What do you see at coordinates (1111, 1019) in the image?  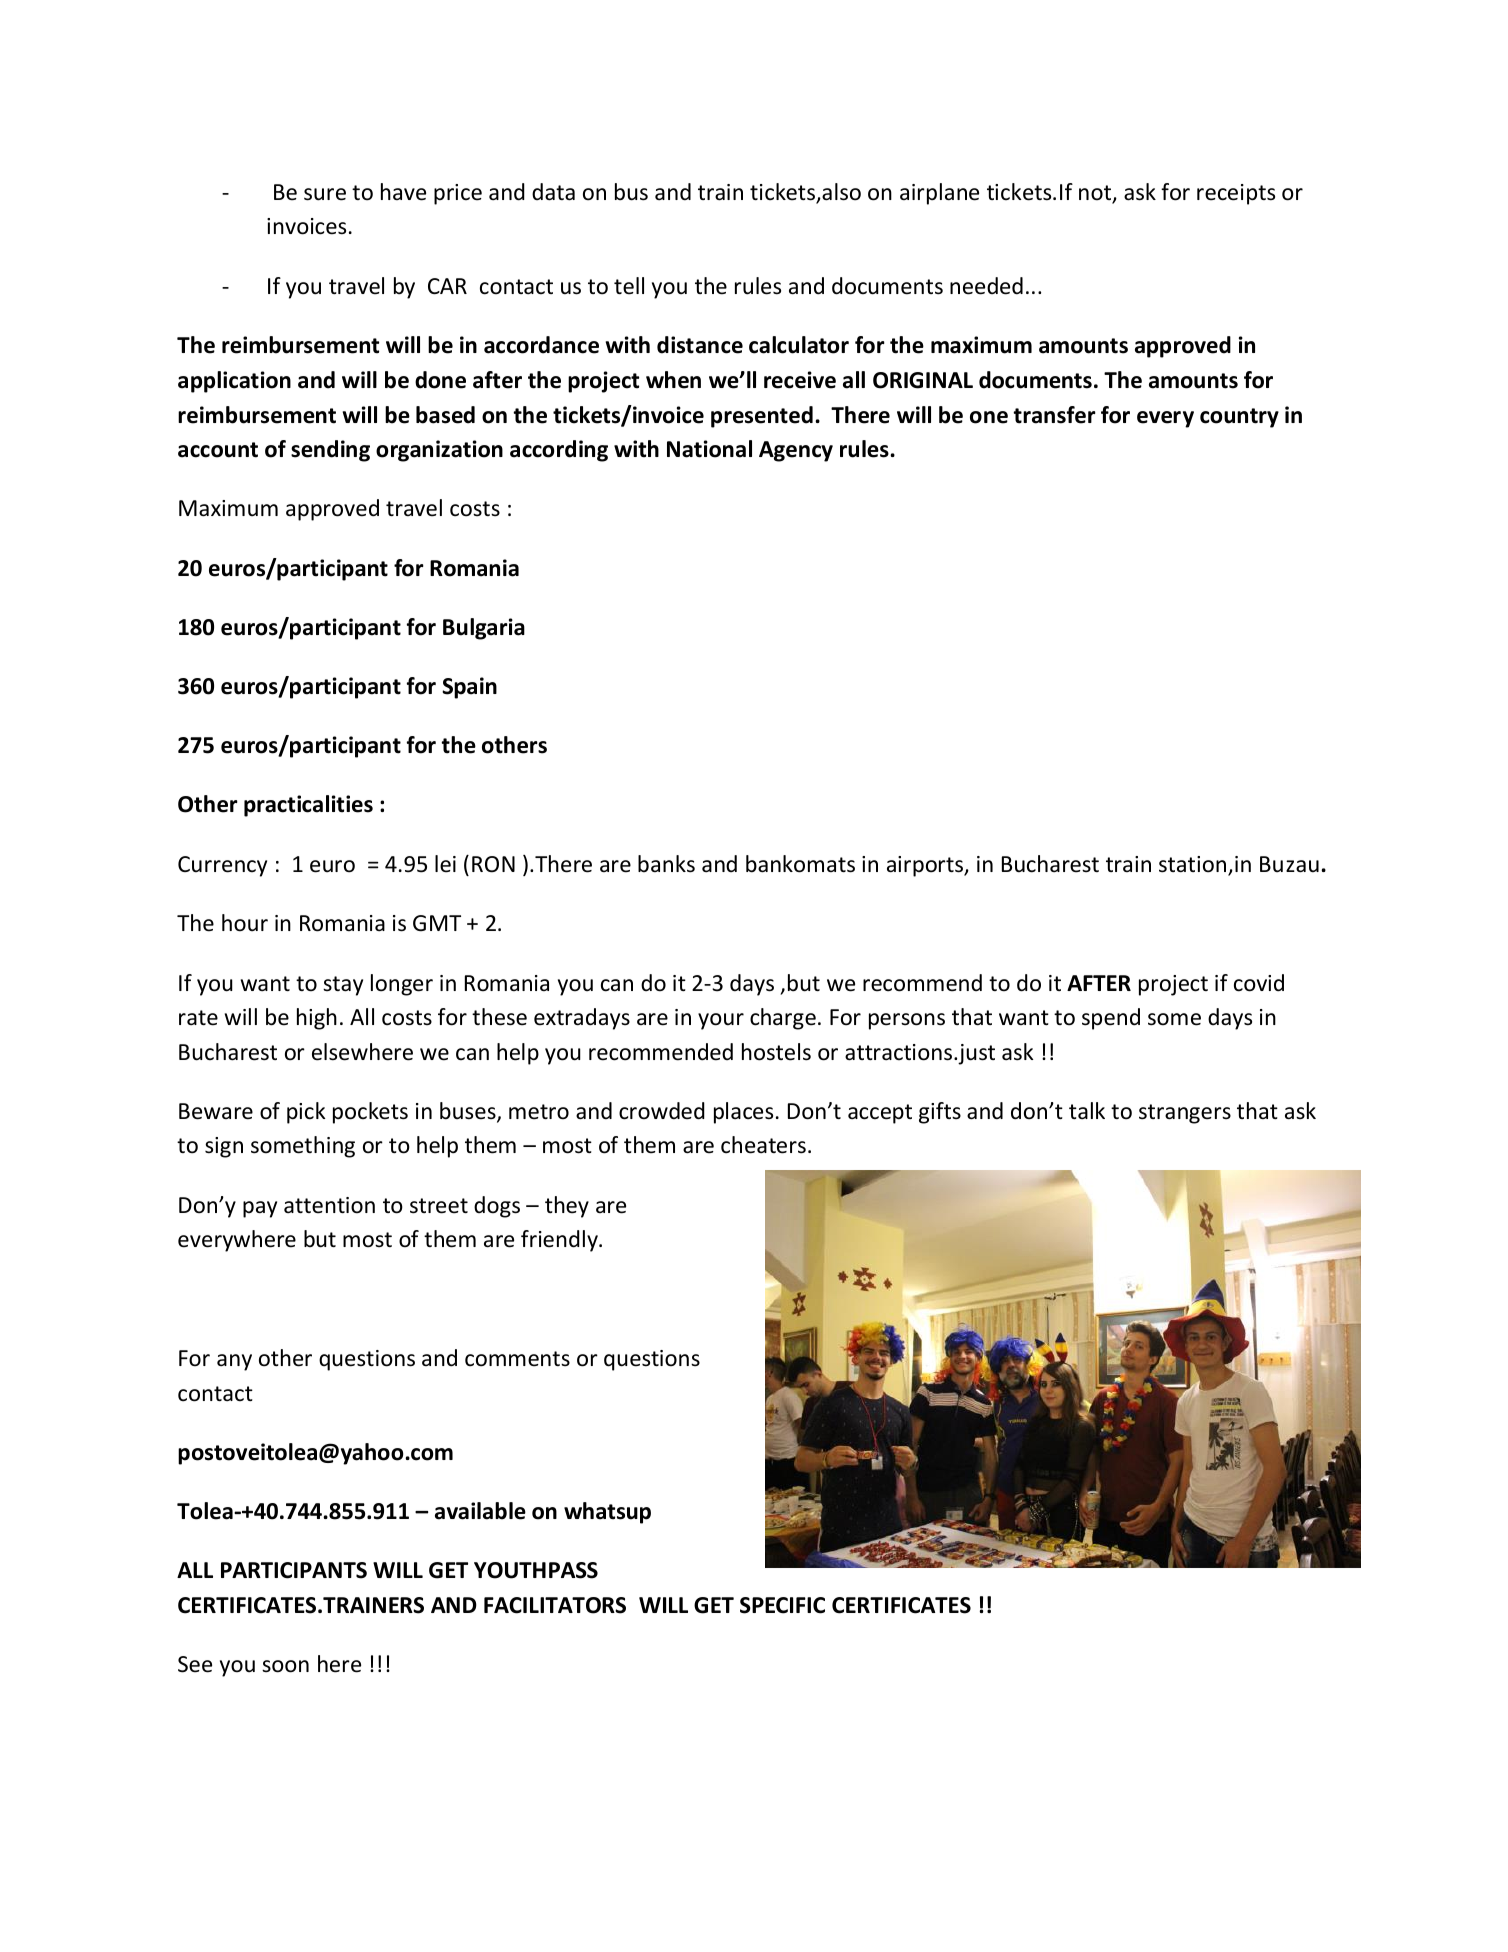 I see `spend` at bounding box center [1111, 1019].
